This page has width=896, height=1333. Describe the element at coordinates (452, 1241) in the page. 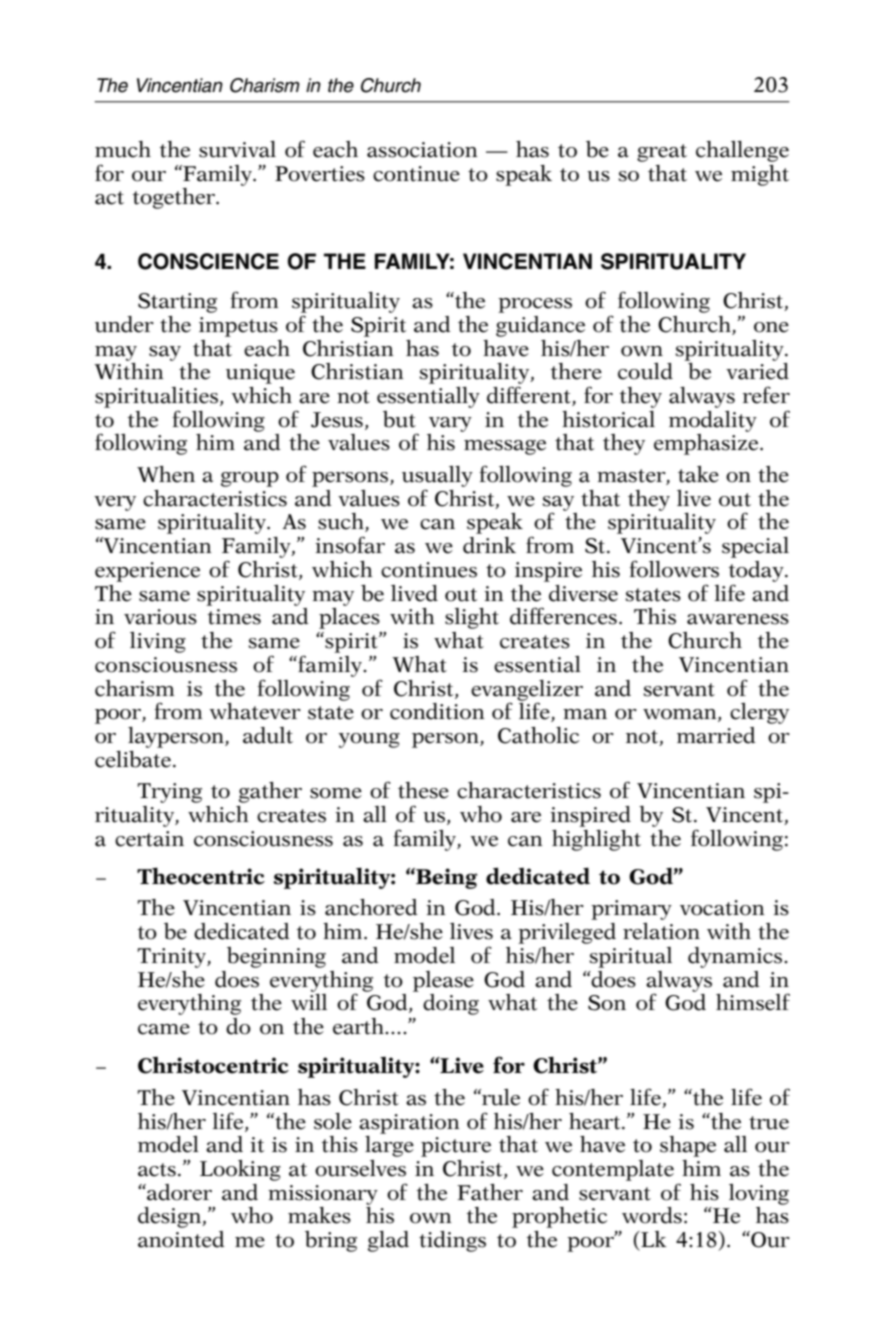

I see `tidings` at that location.
